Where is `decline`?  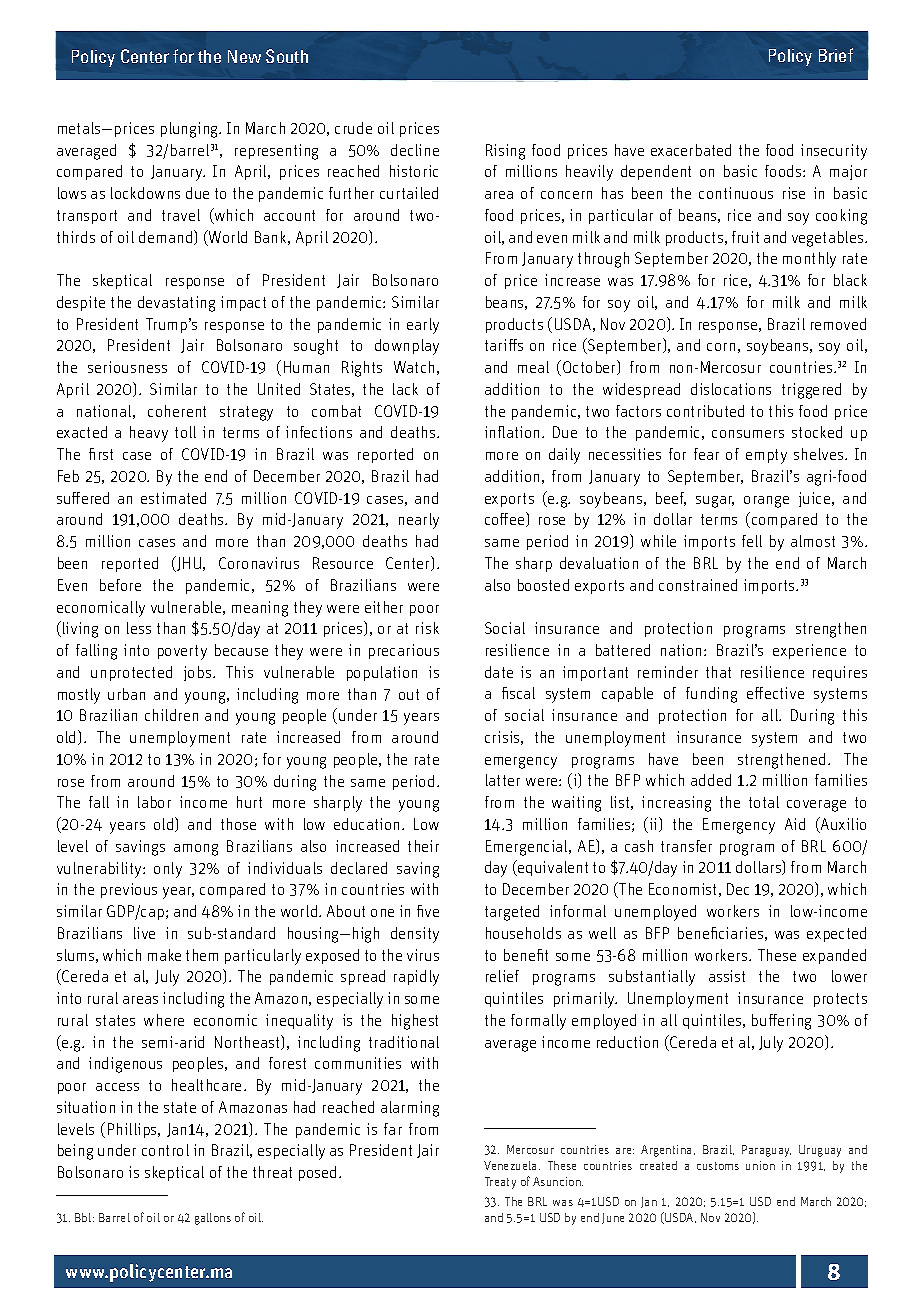
decline is located at coordinates (415, 150).
